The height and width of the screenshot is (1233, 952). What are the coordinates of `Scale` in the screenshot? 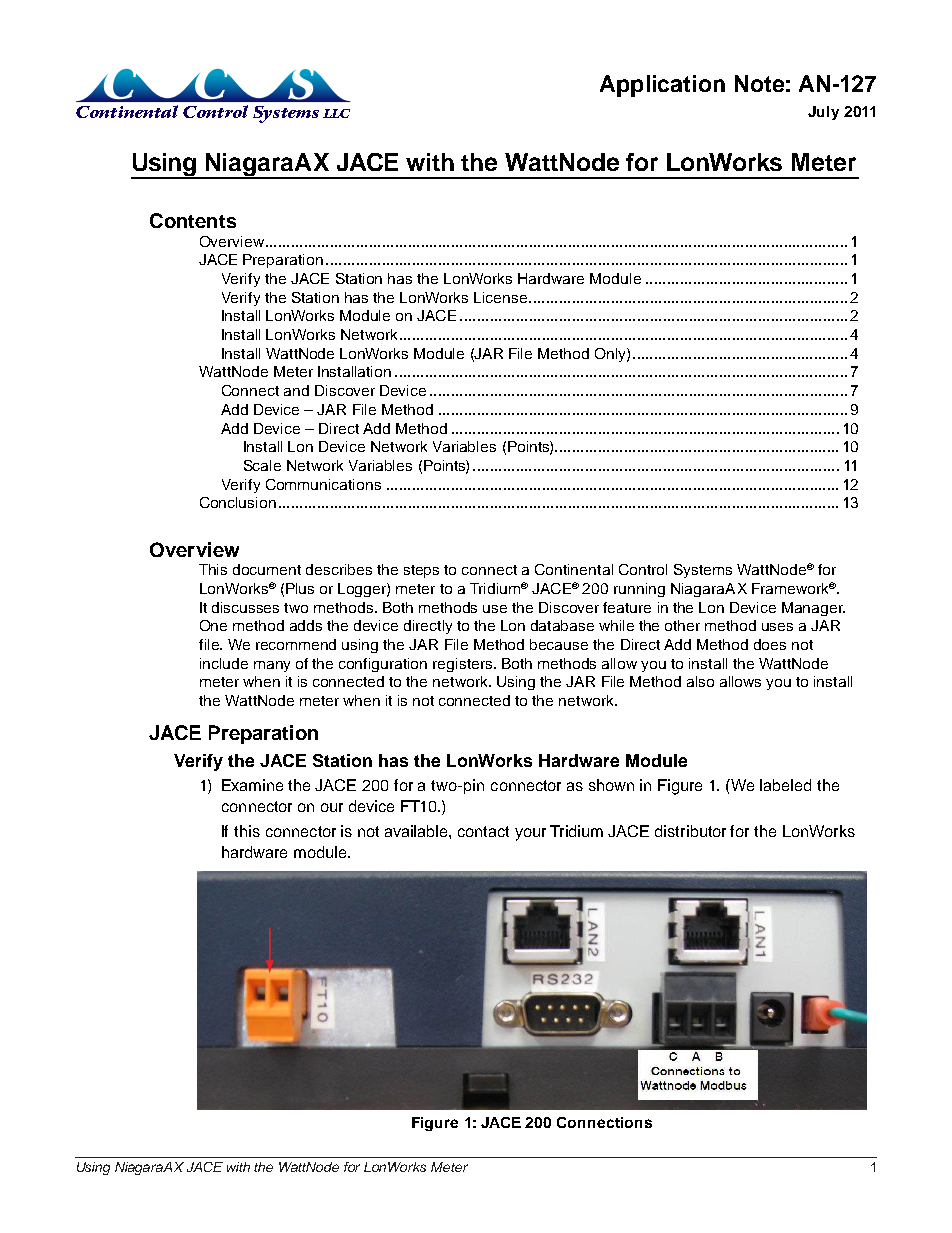 It's located at (262, 465).
